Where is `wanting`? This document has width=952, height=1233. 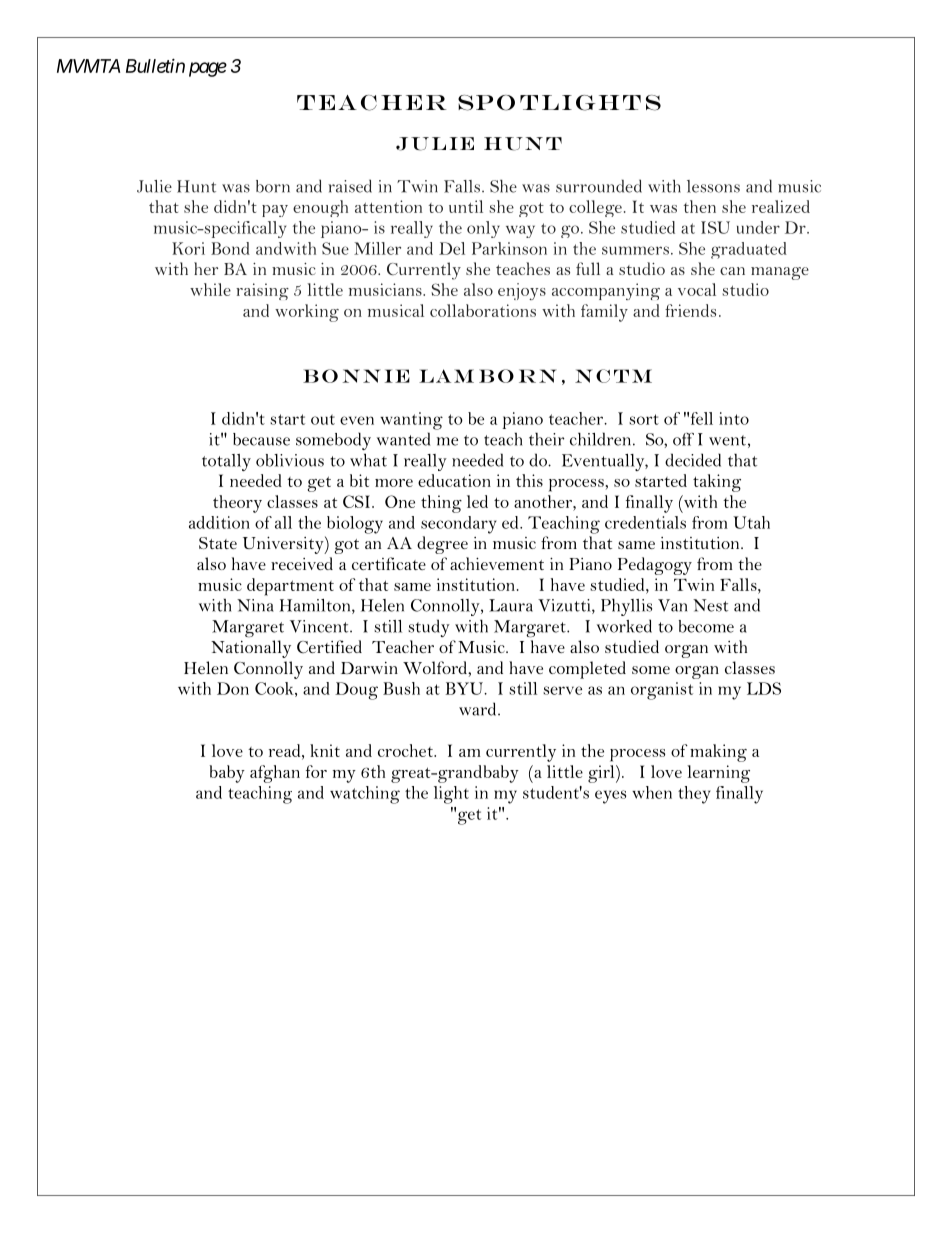
wanting is located at coordinates (411, 421).
